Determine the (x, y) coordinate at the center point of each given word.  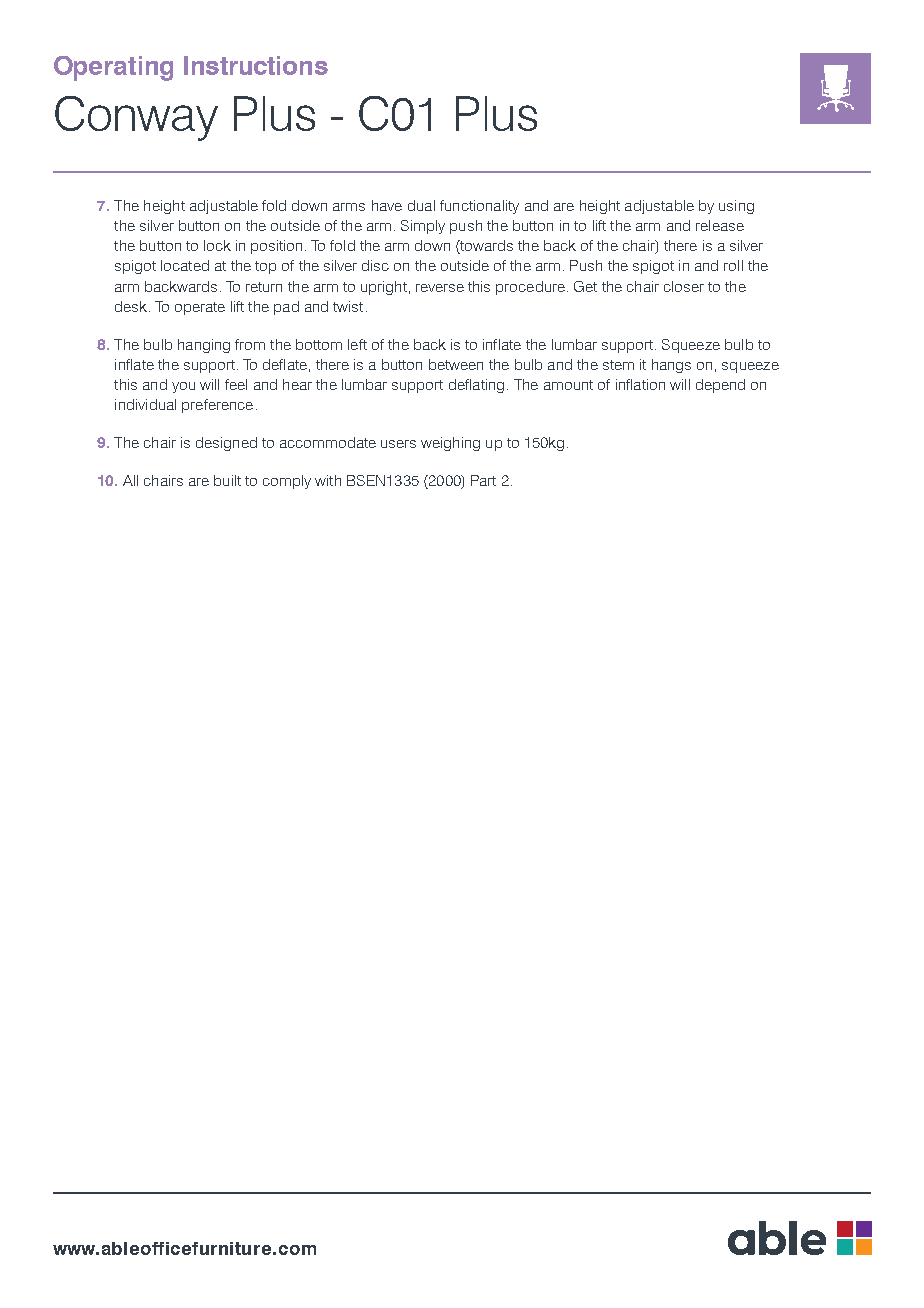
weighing (450, 444)
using (736, 207)
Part (483, 480)
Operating (113, 68)
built (227, 480)
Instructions (256, 65)
